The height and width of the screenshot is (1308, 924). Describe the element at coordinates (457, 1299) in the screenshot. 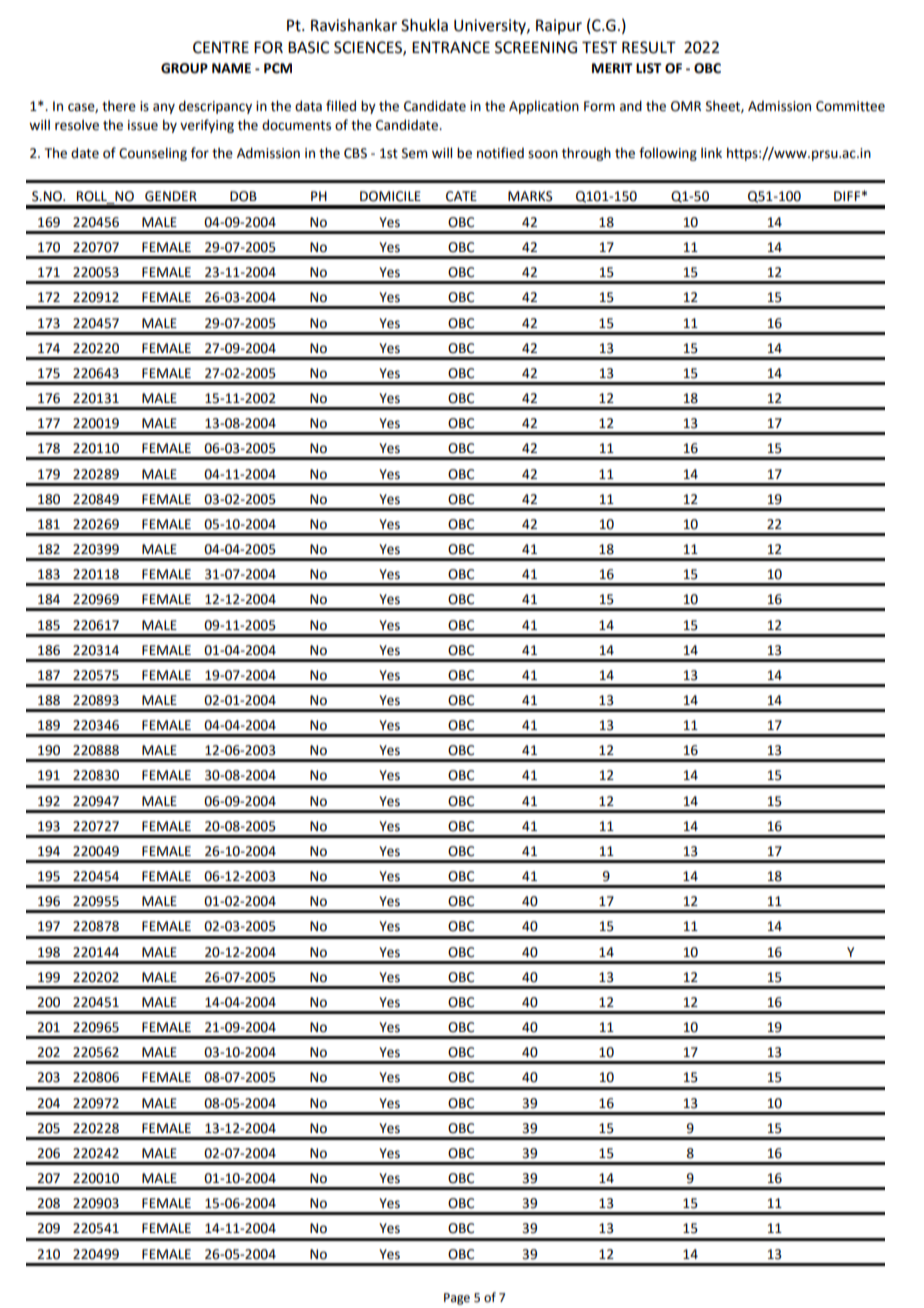

I see `Page` at that location.
